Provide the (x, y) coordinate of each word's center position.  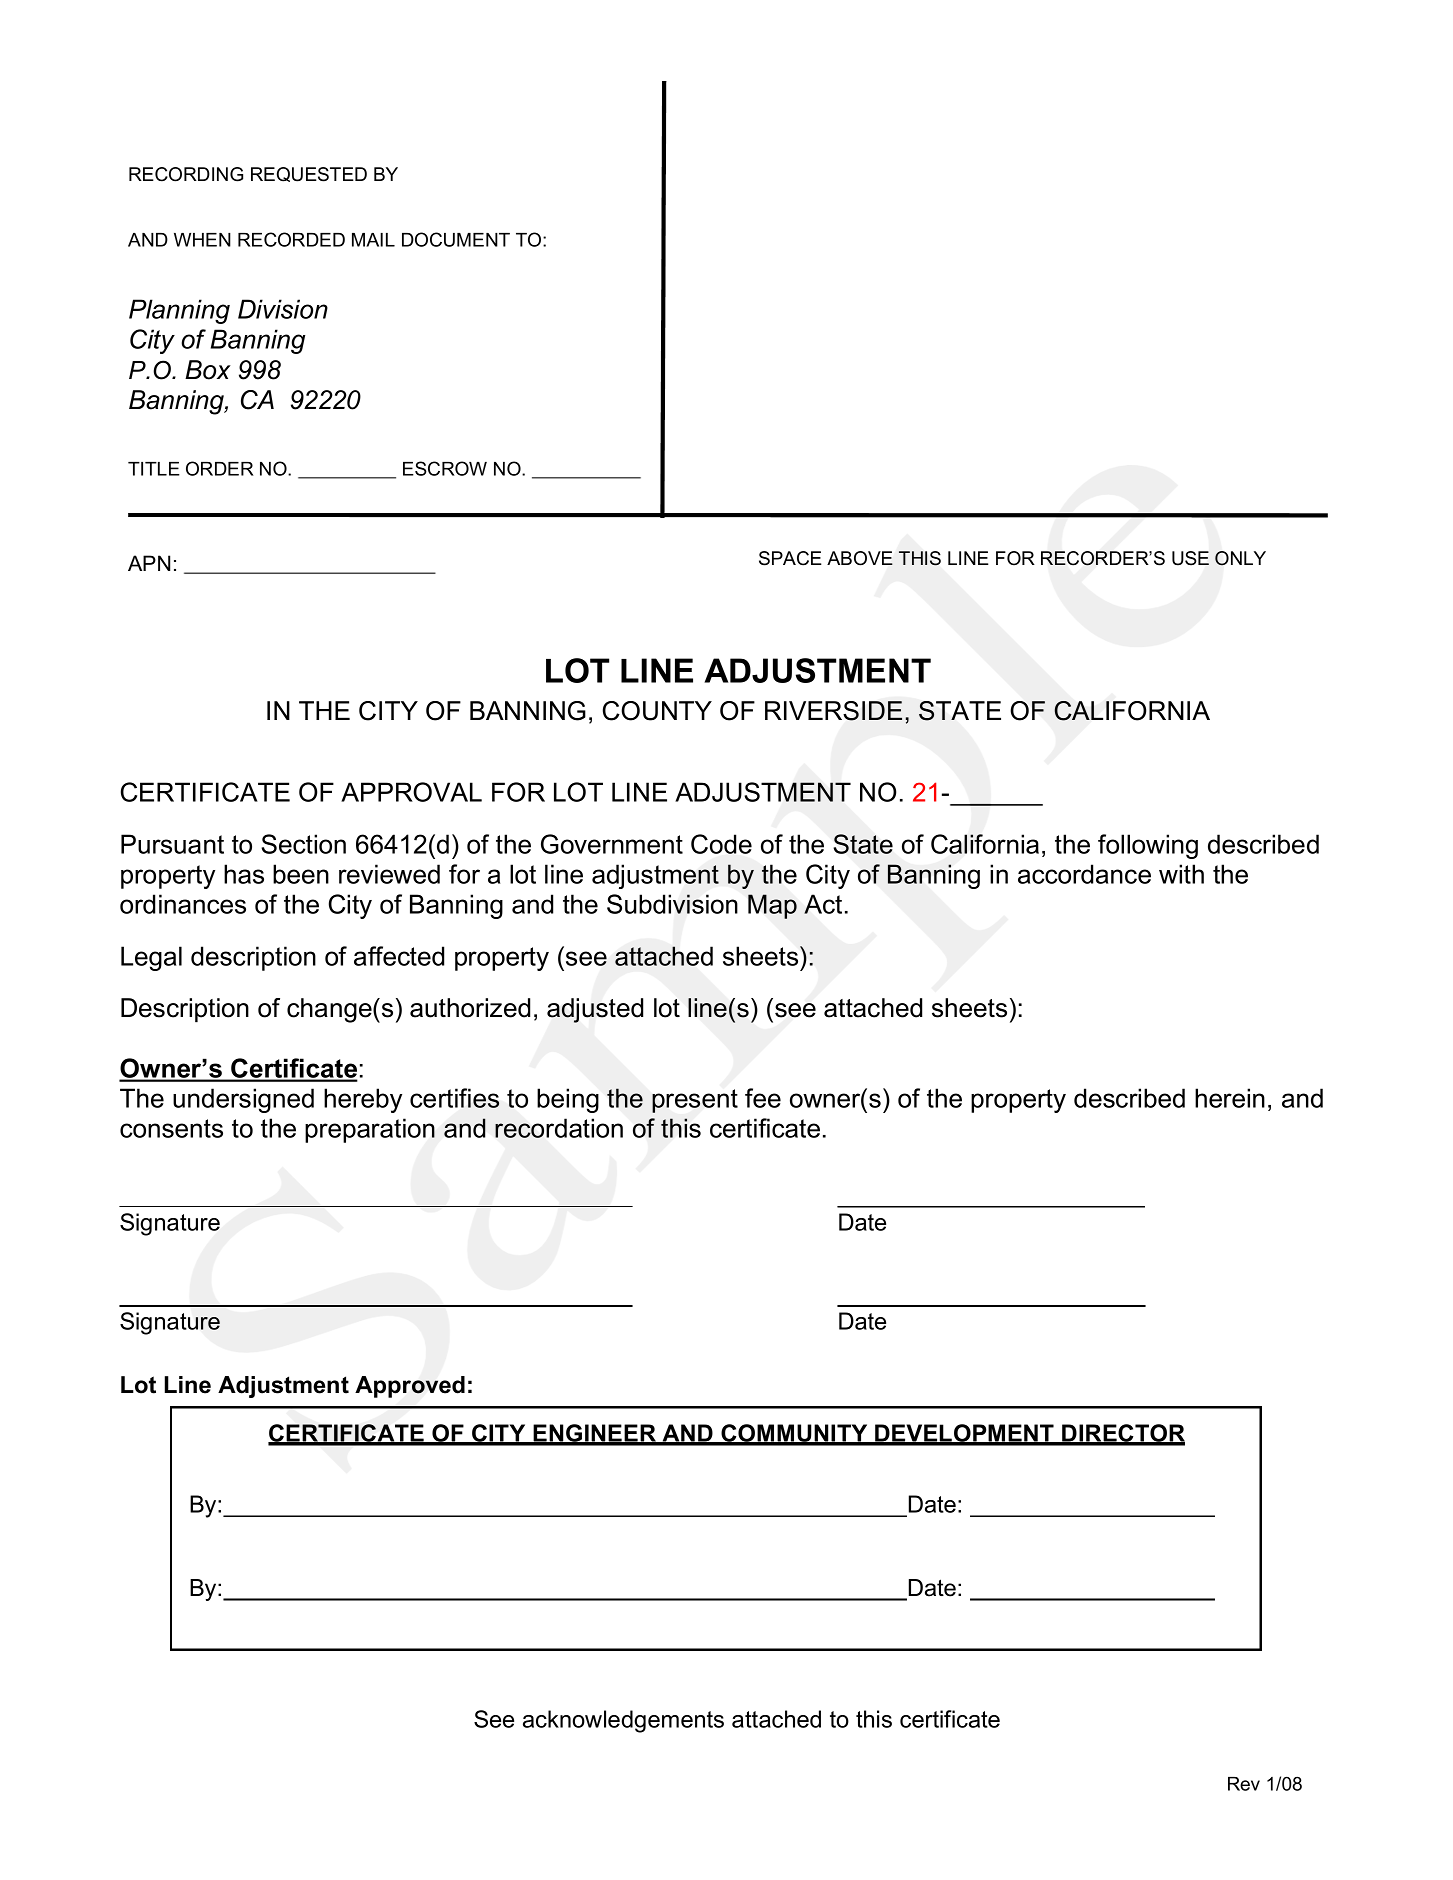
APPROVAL (411, 792)
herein (1230, 1098)
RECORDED (291, 239)
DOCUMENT (456, 239)
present (695, 1101)
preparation (370, 1130)
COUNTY (657, 711)
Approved (410, 1387)
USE (1190, 558)
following (1148, 846)
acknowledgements (623, 1721)
